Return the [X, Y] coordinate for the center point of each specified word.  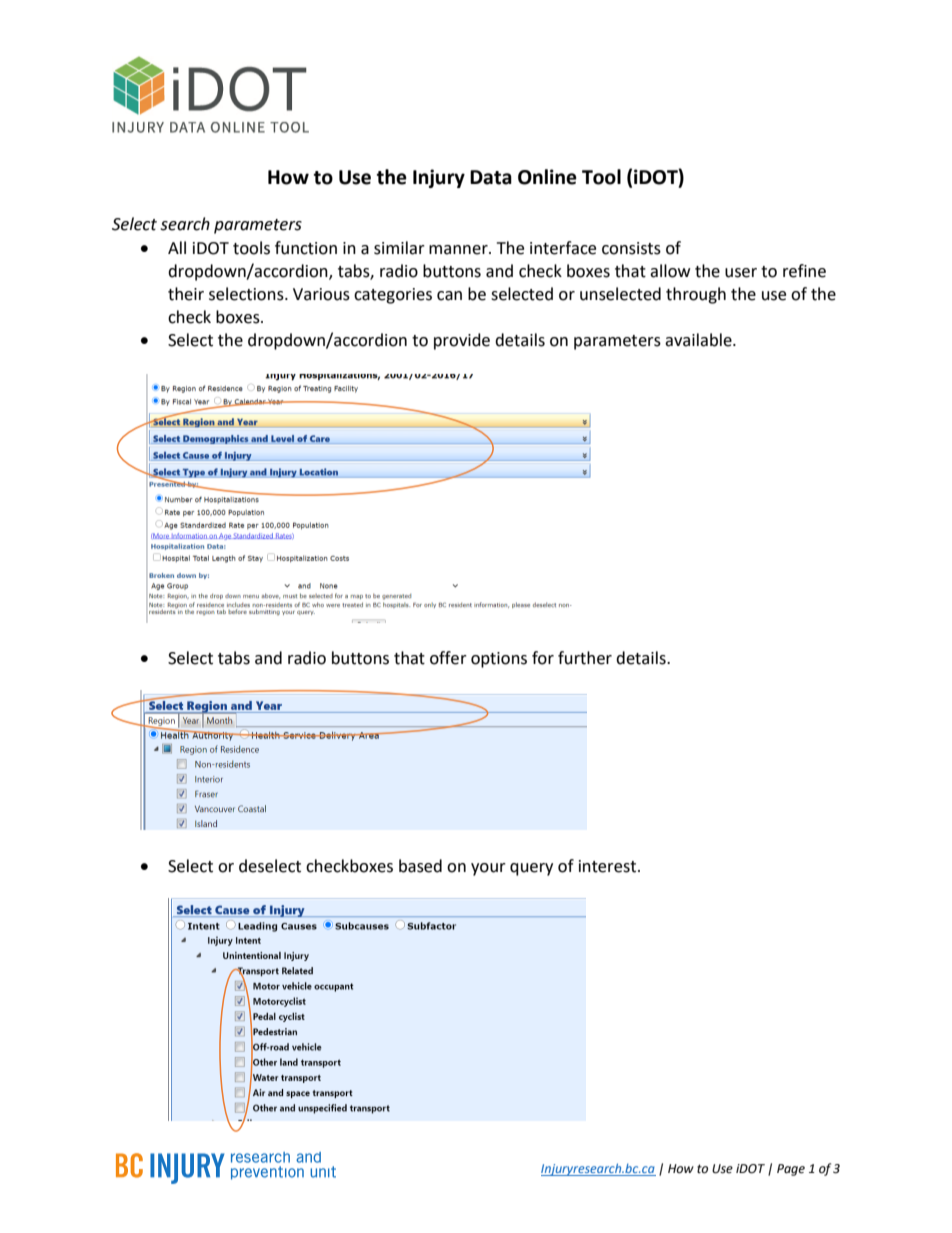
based [420, 866]
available [699, 340]
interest [609, 866]
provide [462, 341]
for [543, 658]
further [585, 658]
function [306, 248]
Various [321, 294]
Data [491, 177]
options [499, 660]
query [531, 869]
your [488, 869]
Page [791, 1170]
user [741, 273]
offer [448, 658]
